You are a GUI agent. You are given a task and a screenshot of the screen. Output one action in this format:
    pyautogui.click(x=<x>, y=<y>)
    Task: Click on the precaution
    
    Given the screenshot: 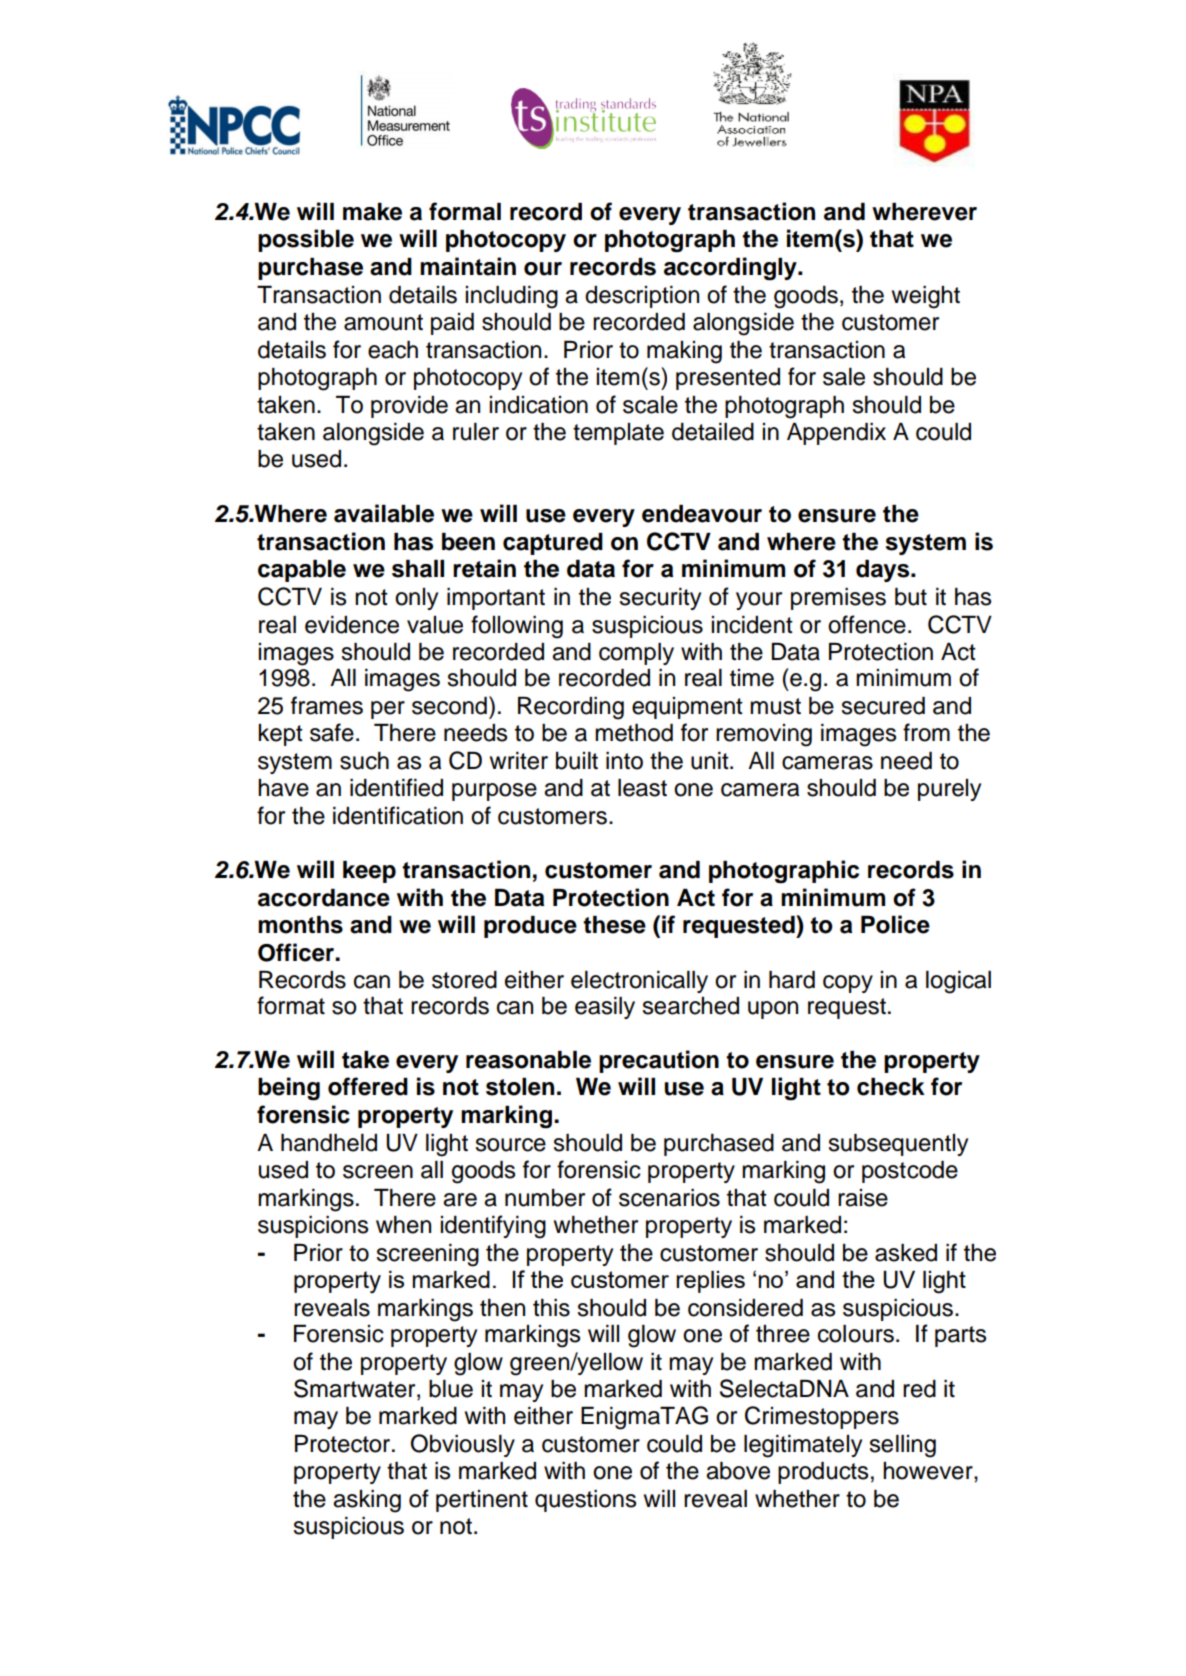 What is the action you would take?
    pyautogui.click(x=659, y=1061)
